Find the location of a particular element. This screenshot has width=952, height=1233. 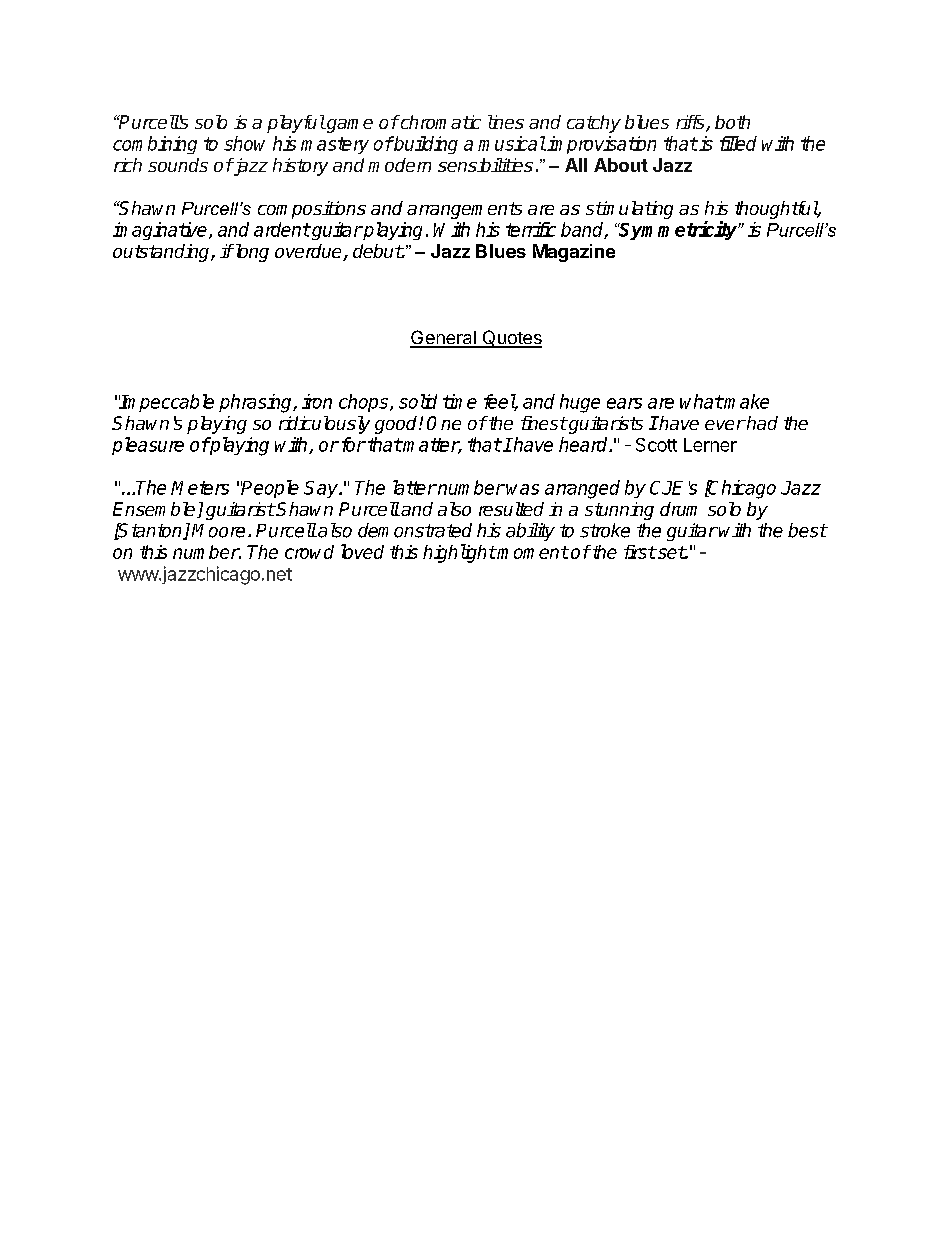

best is located at coordinates (807, 530).
